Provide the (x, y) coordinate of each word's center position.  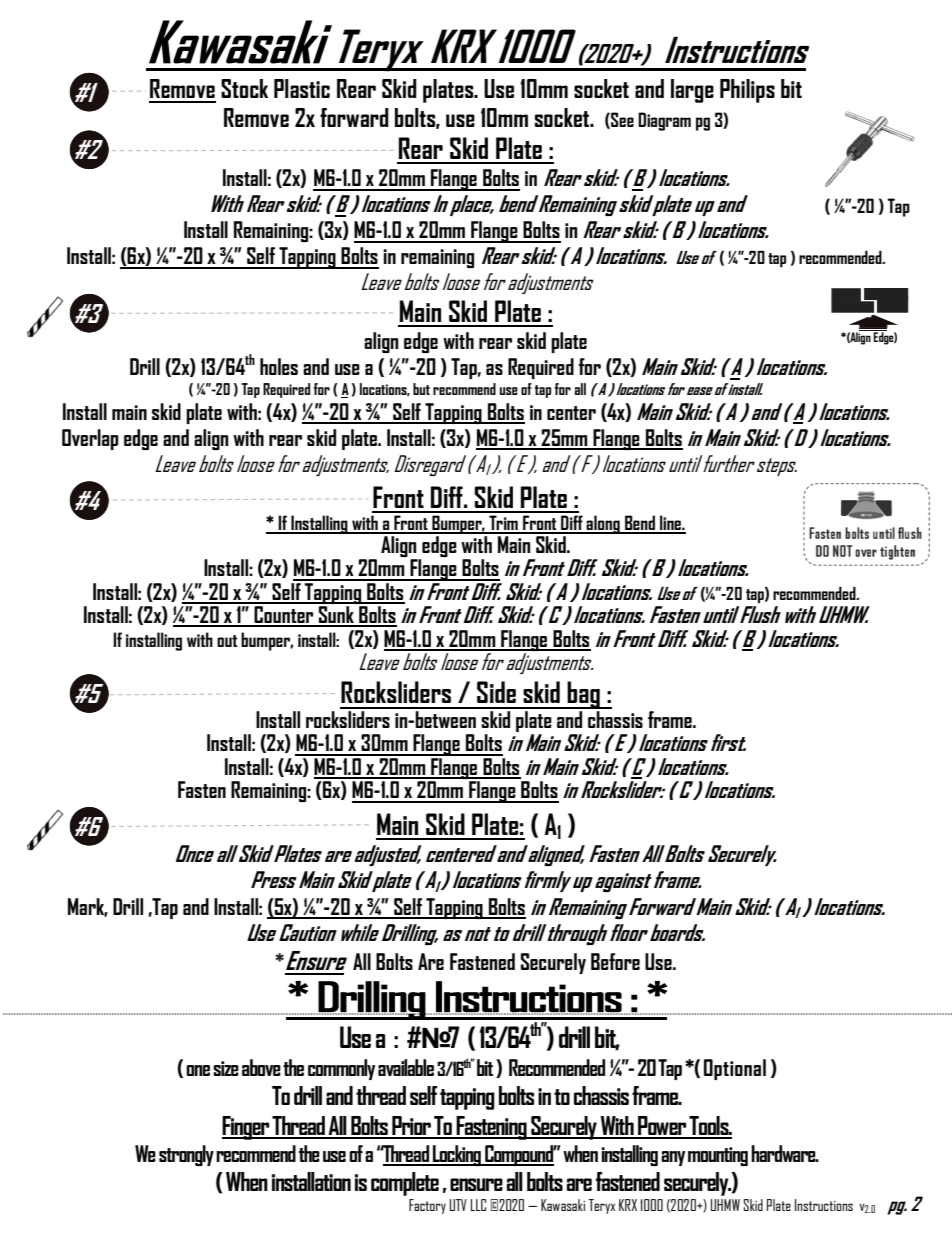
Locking (457, 1155)
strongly (186, 1155)
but (421, 389)
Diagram (664, 121)
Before (615, 961)
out (227, 641)
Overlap (90, 439)
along (603, 524)
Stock (244, 88)
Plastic (302, 88)
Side (496, 692)
